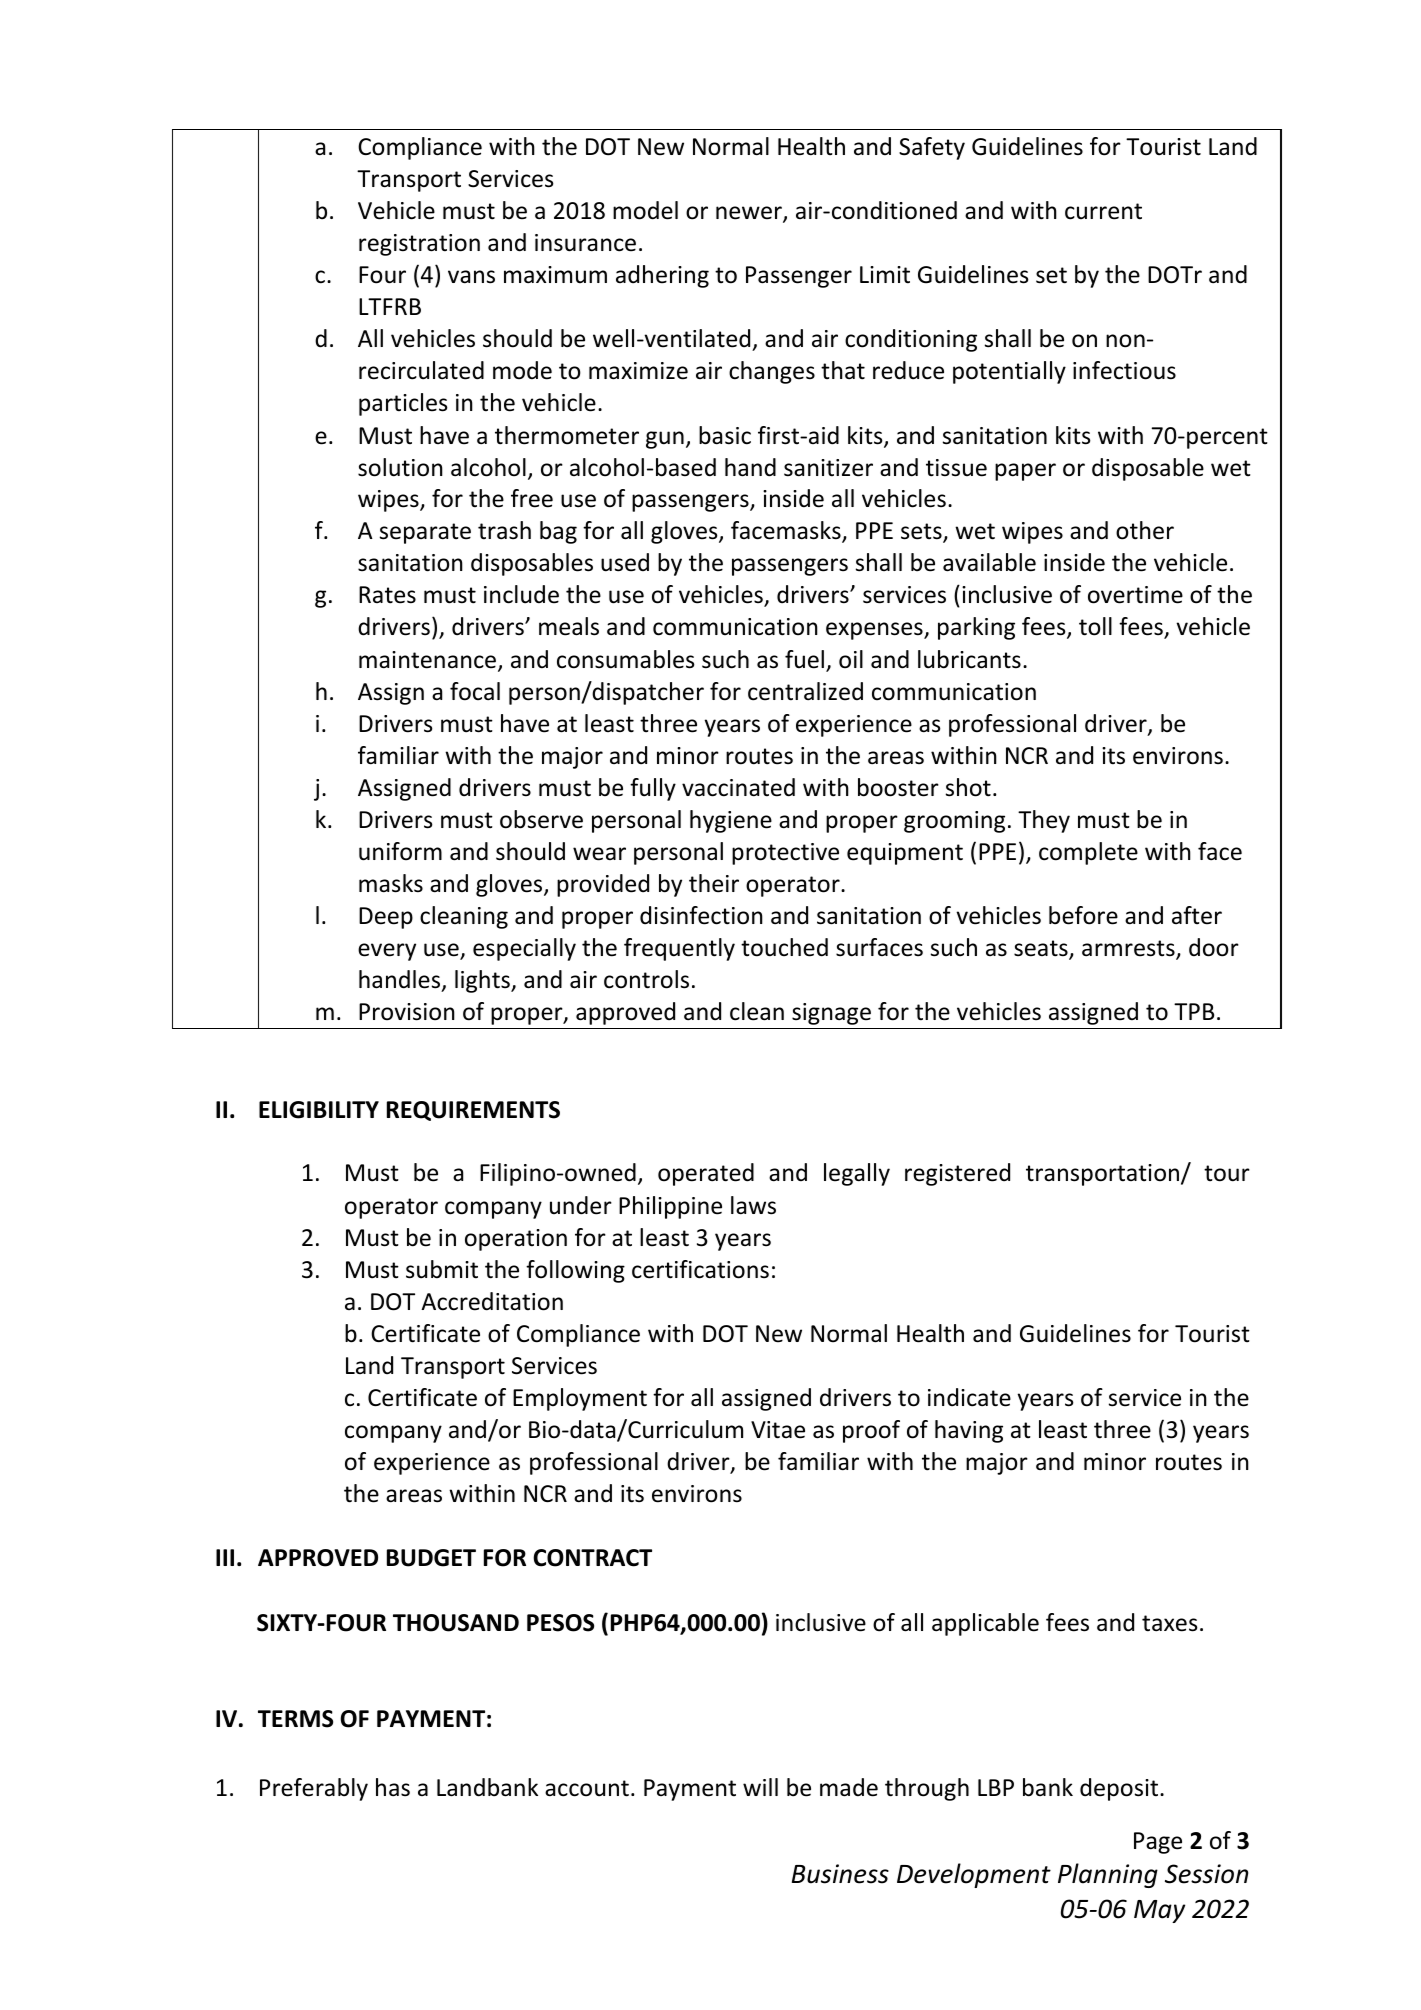 This screenshot has width=1421, height=2010. I want to click on Vitae, so click(778, 1430).
